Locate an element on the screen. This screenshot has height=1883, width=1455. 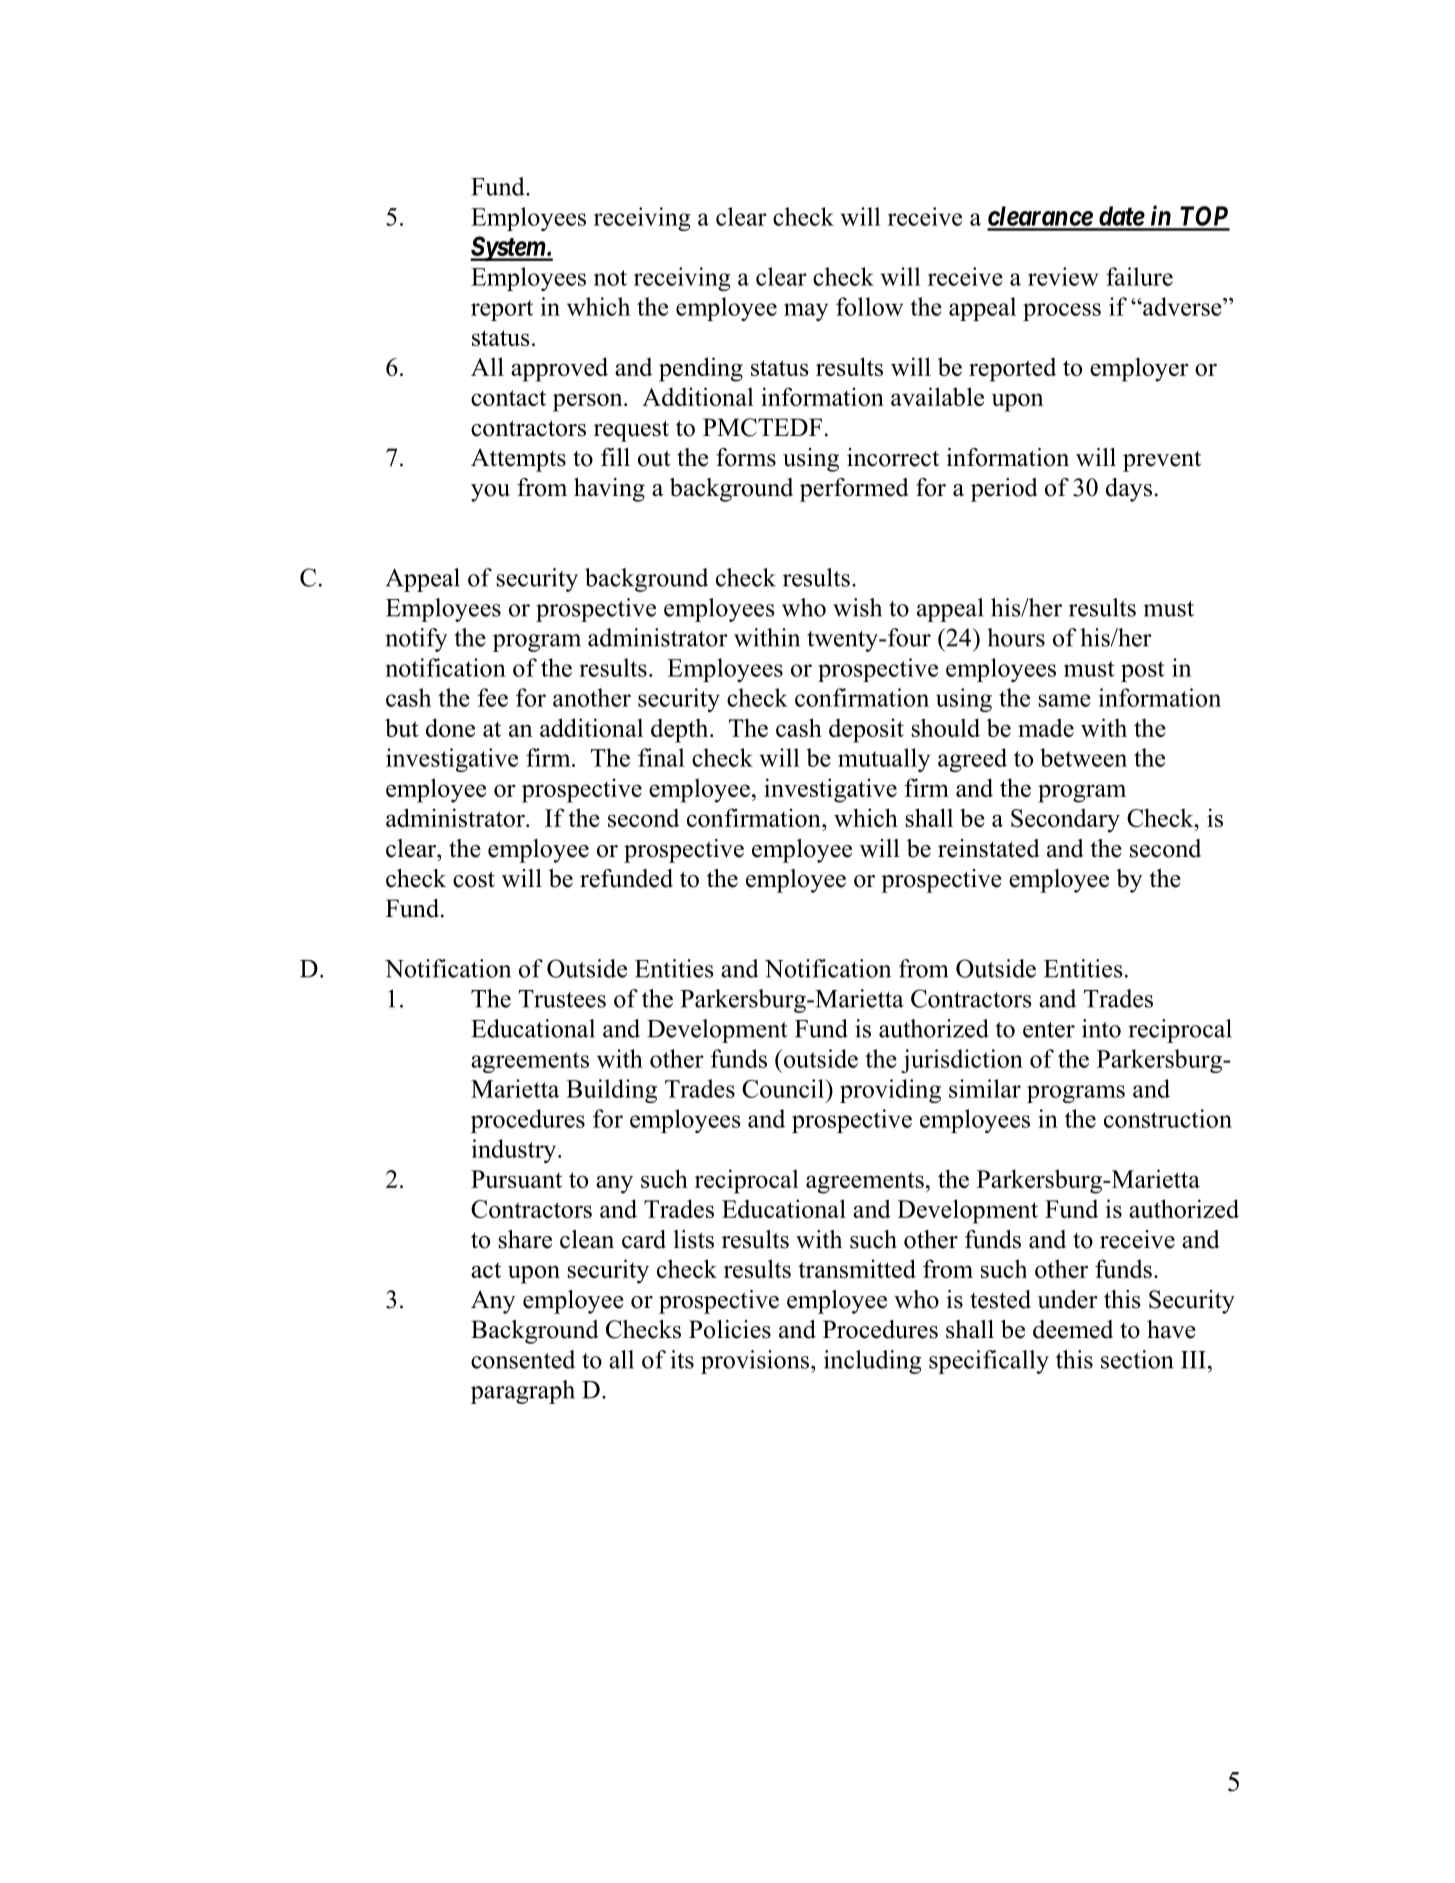
fee is located at coordinates (493, 697).
